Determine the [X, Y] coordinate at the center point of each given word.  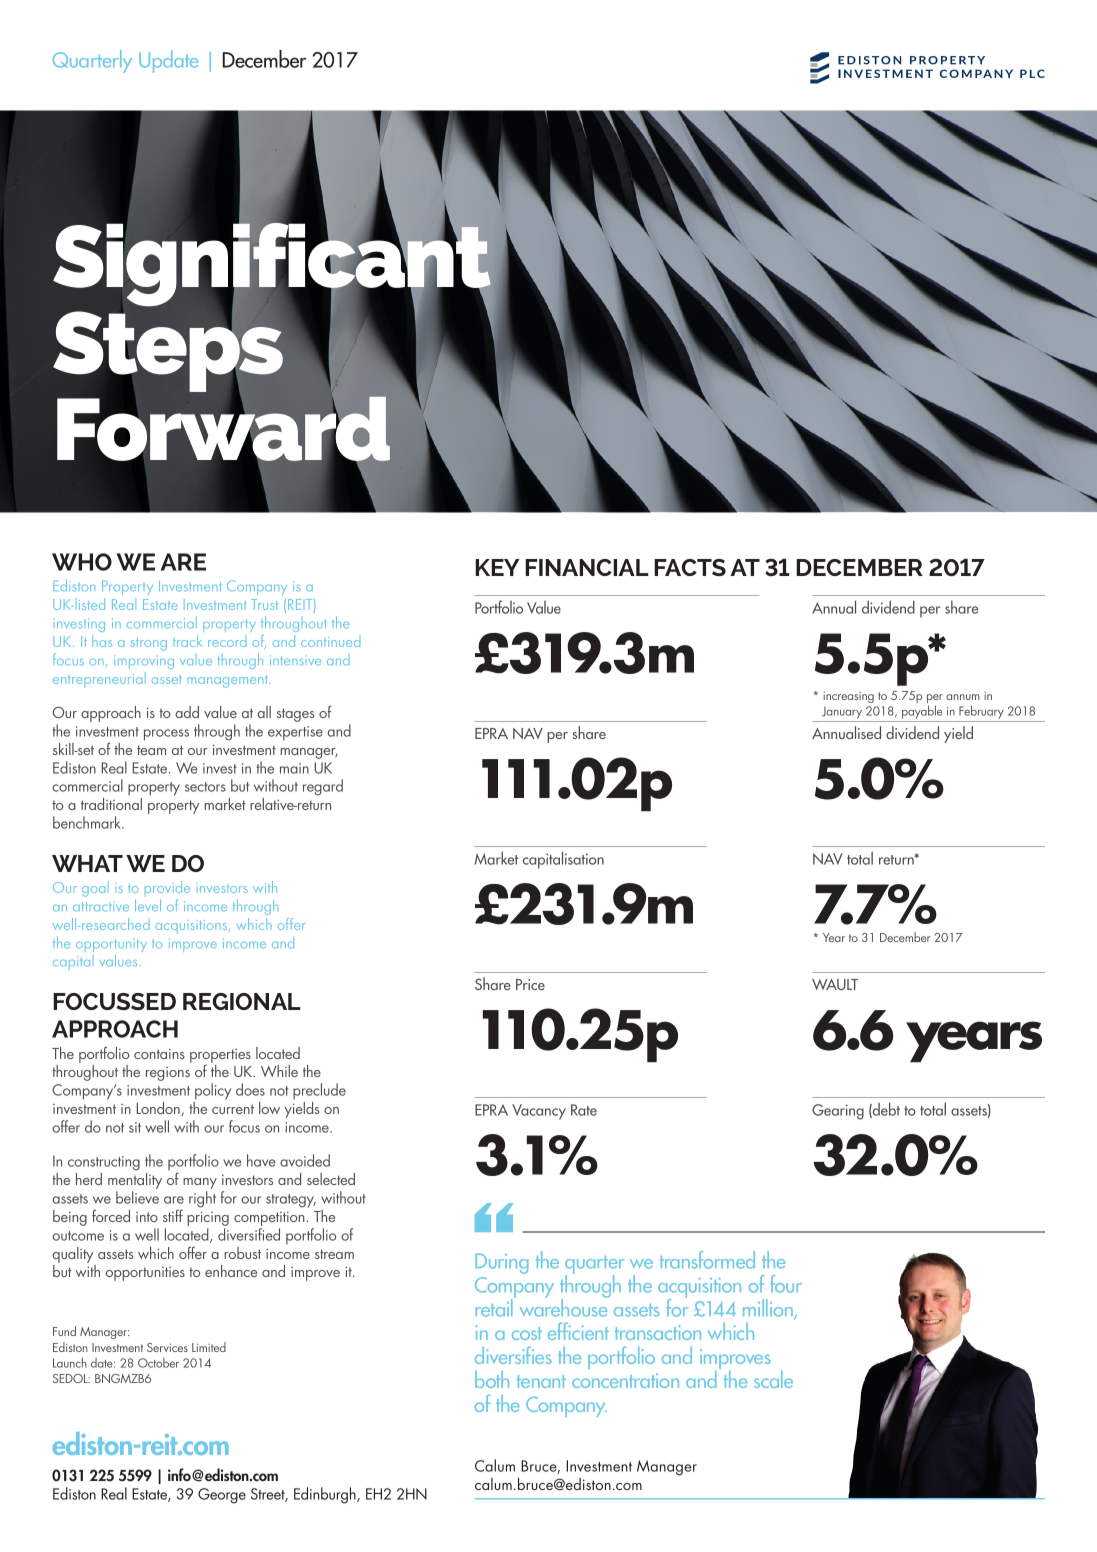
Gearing [838, 1112]
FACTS [690, 567]
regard [323, 787]
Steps [168, 352]
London [159, 1109]
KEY [497, 567]
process [166, 735]
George [222, 1496]
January [842, 714]
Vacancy [539, 1112]
